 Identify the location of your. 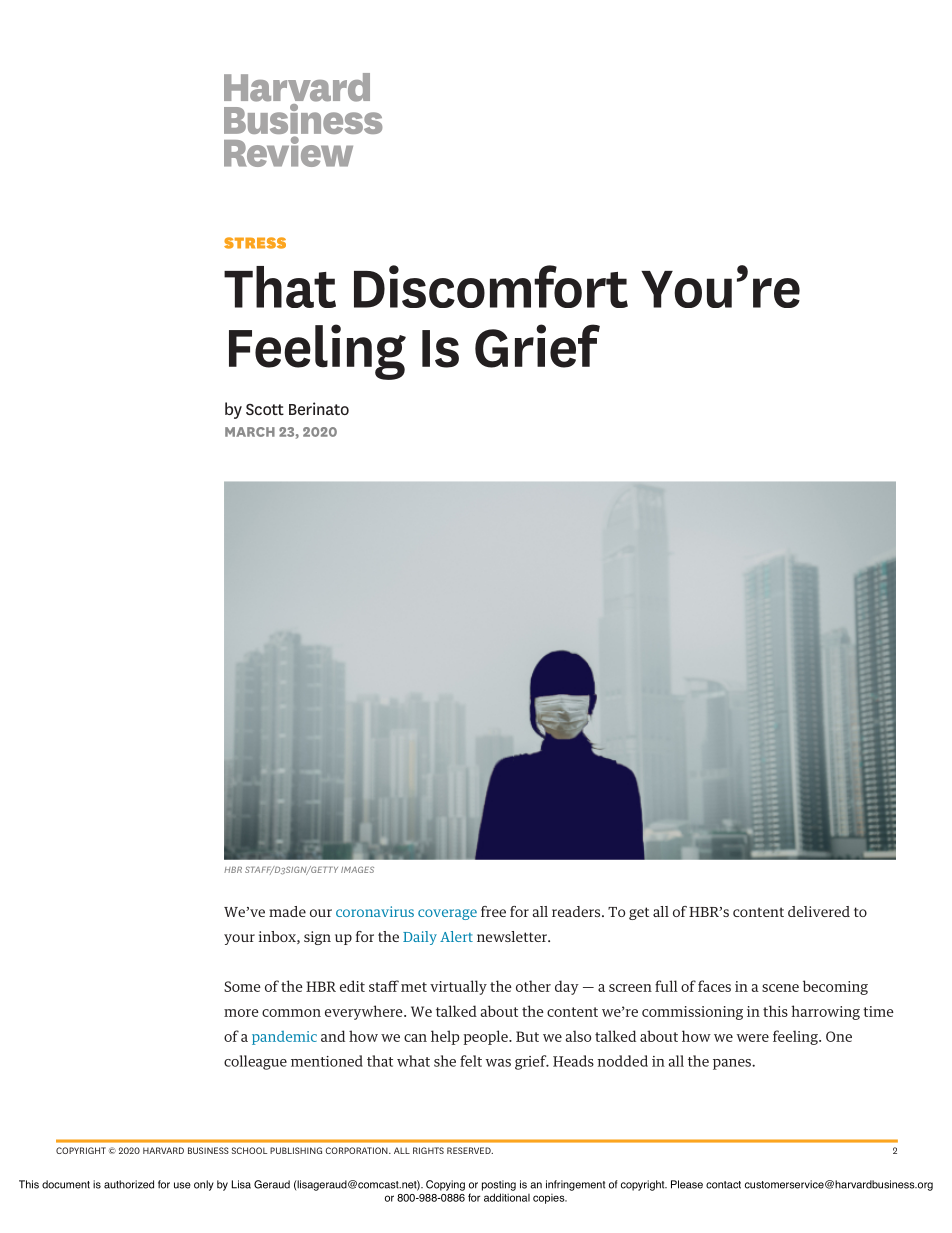
(239, 939).
